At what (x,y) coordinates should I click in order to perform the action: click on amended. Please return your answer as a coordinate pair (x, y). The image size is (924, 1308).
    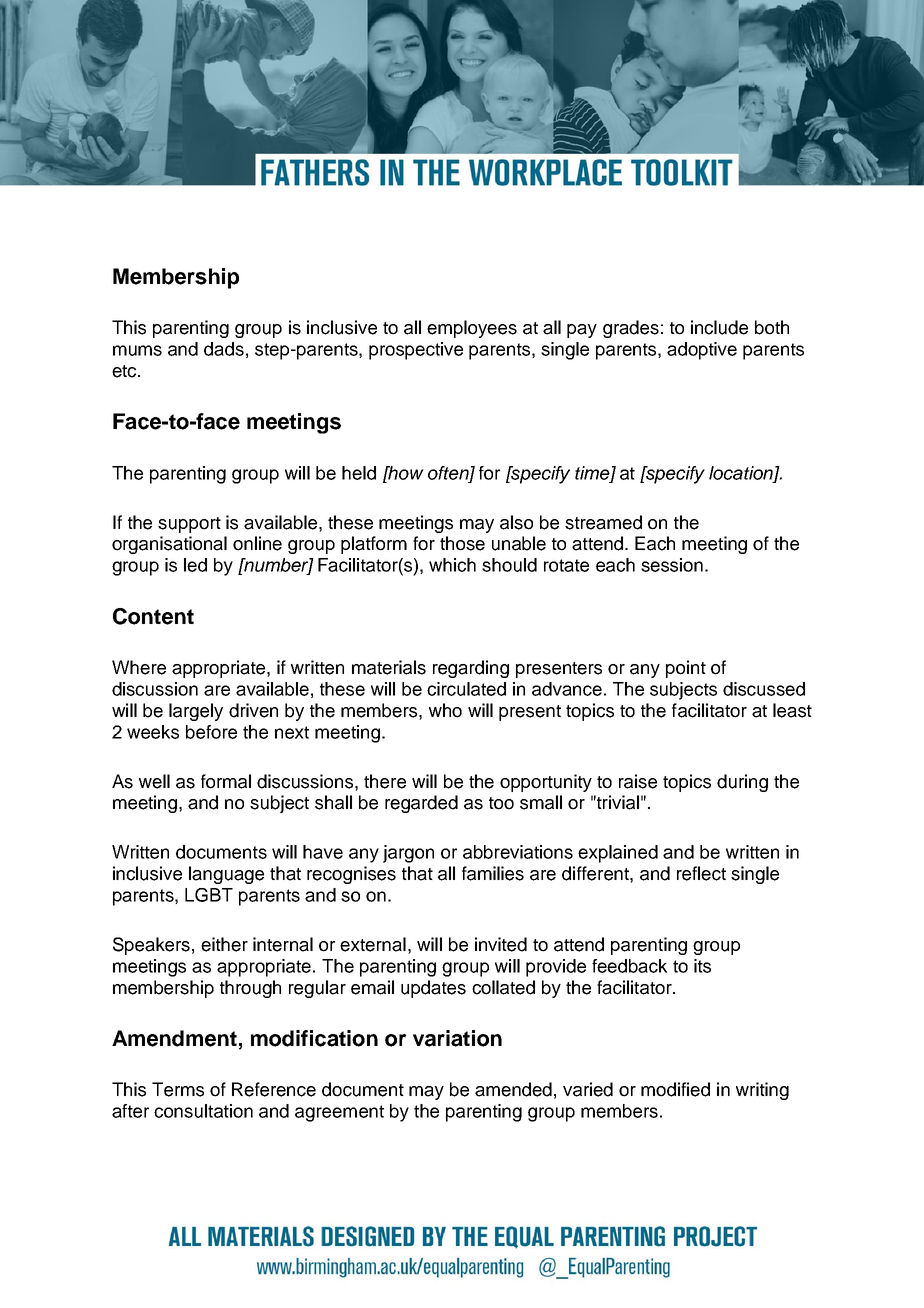
    Looking at the image, I should click on (513, 1089).
